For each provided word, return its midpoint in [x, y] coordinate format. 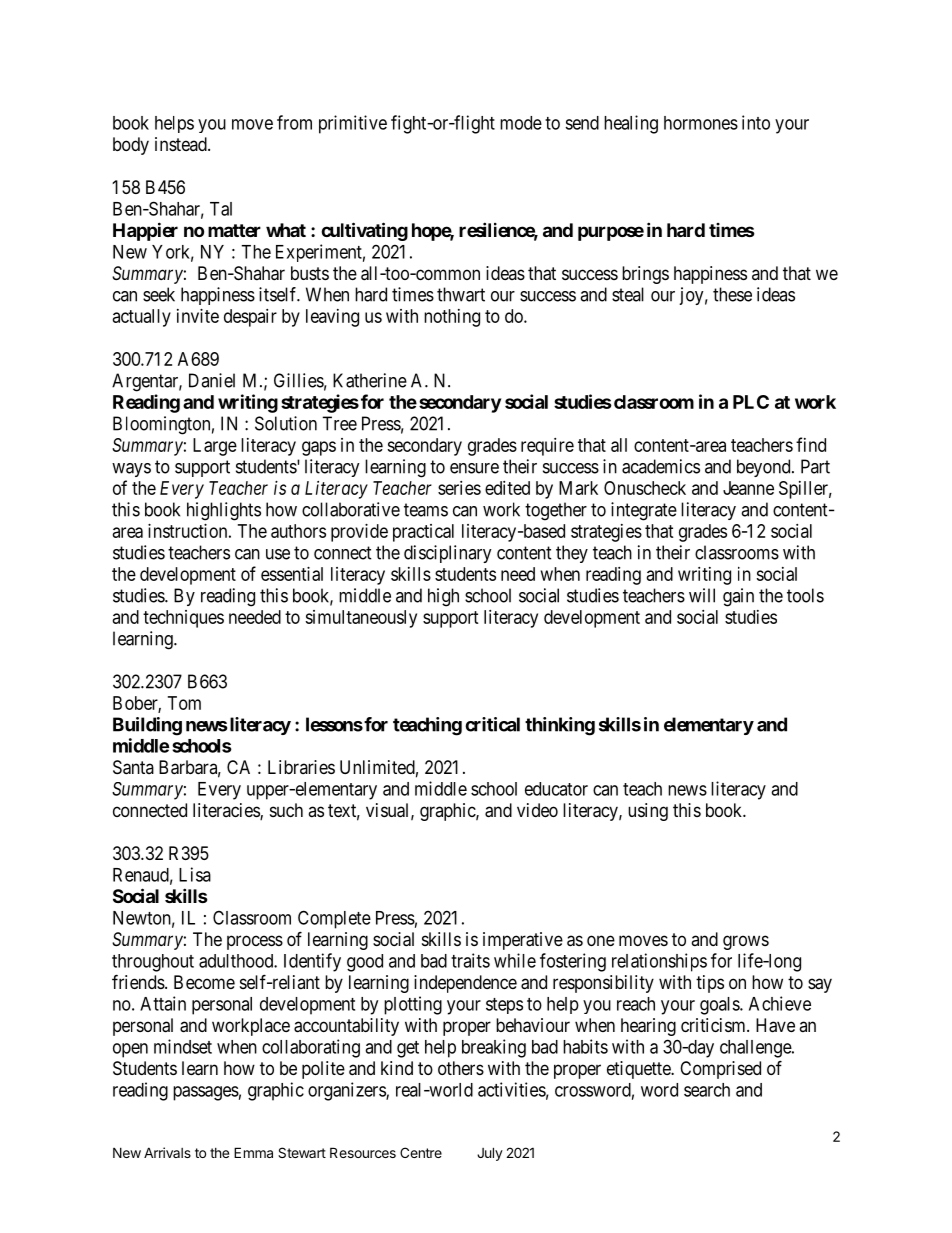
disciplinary [448, 554]
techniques [183, 619]
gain [738, 597]
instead [182, 144]
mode [521, 123]
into [756, 122]
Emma [253, 1152]
